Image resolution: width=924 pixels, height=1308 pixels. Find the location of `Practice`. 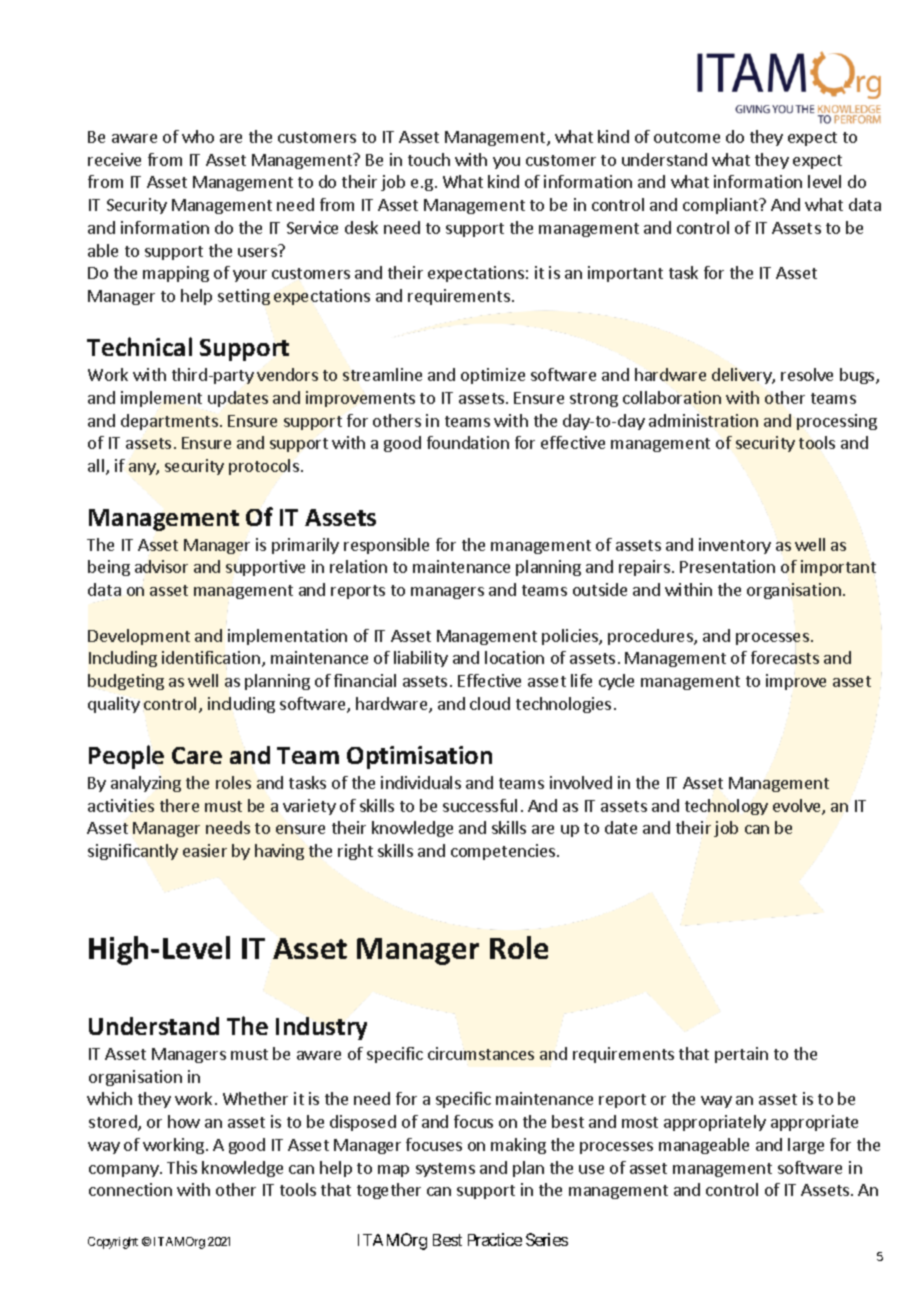

Practice is located at coordinates (495, 1239).
